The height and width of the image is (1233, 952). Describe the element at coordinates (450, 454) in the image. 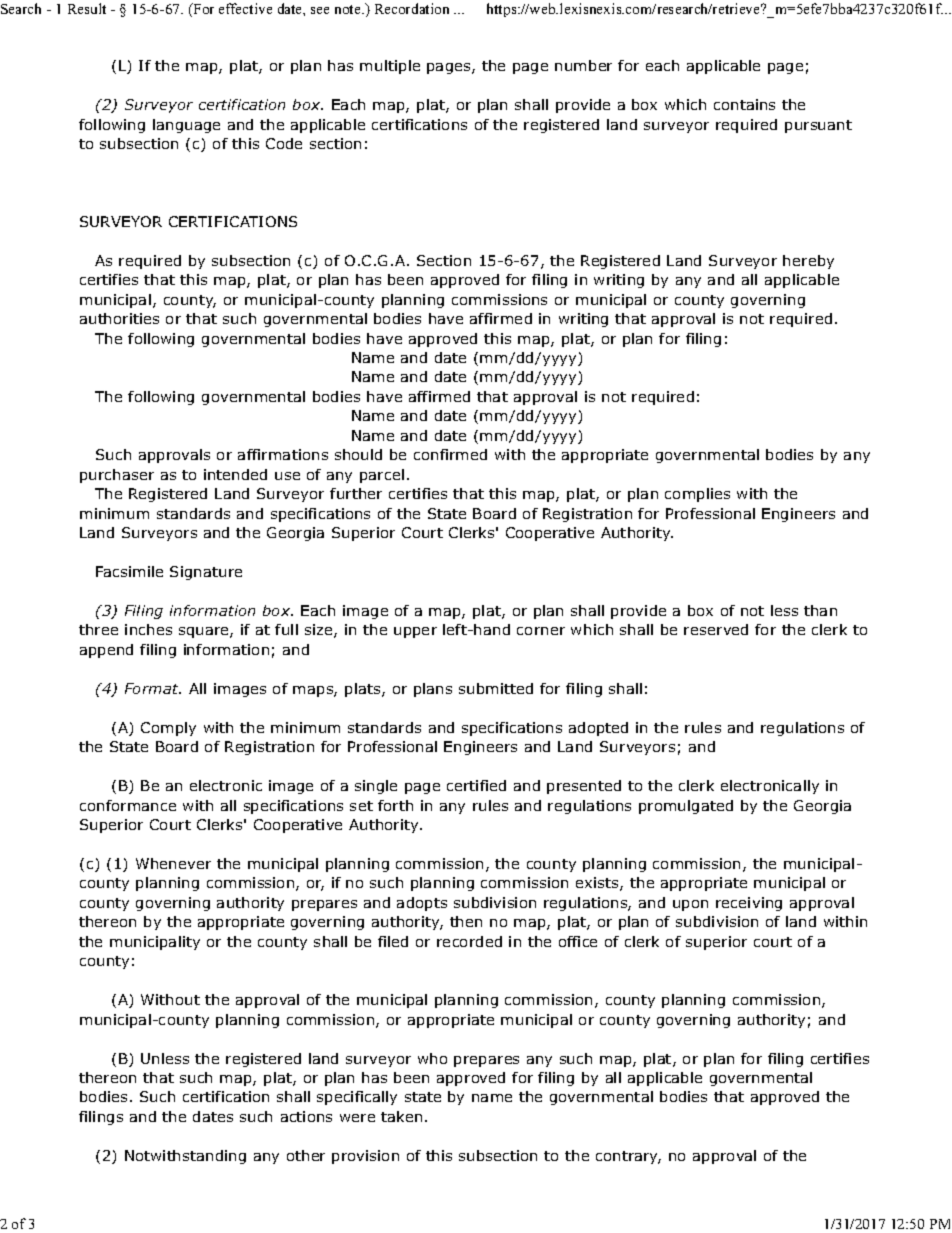

I see `confirmed` at that location.
